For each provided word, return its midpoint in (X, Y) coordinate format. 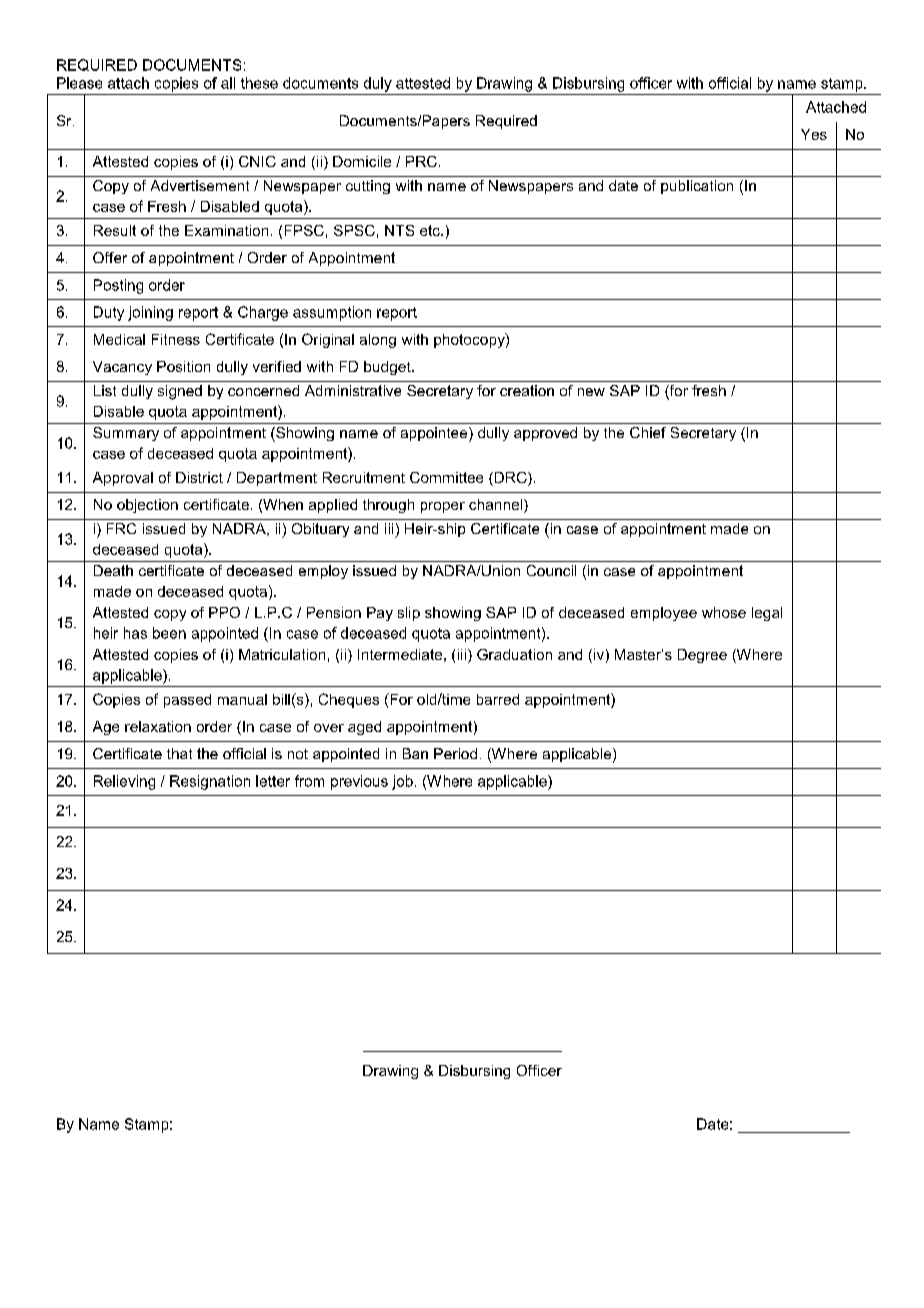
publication (697, 187)
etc (431, 230)
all (228, 83)
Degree (702, 656)
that (179, 753)
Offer (110, 257)
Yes (814, 134)
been (169, 633)
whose (724, 612)
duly (378, 84)
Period (455, 753)
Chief (648, 432)
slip (409, 614)
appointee (435, 434)
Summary (126, 434)
